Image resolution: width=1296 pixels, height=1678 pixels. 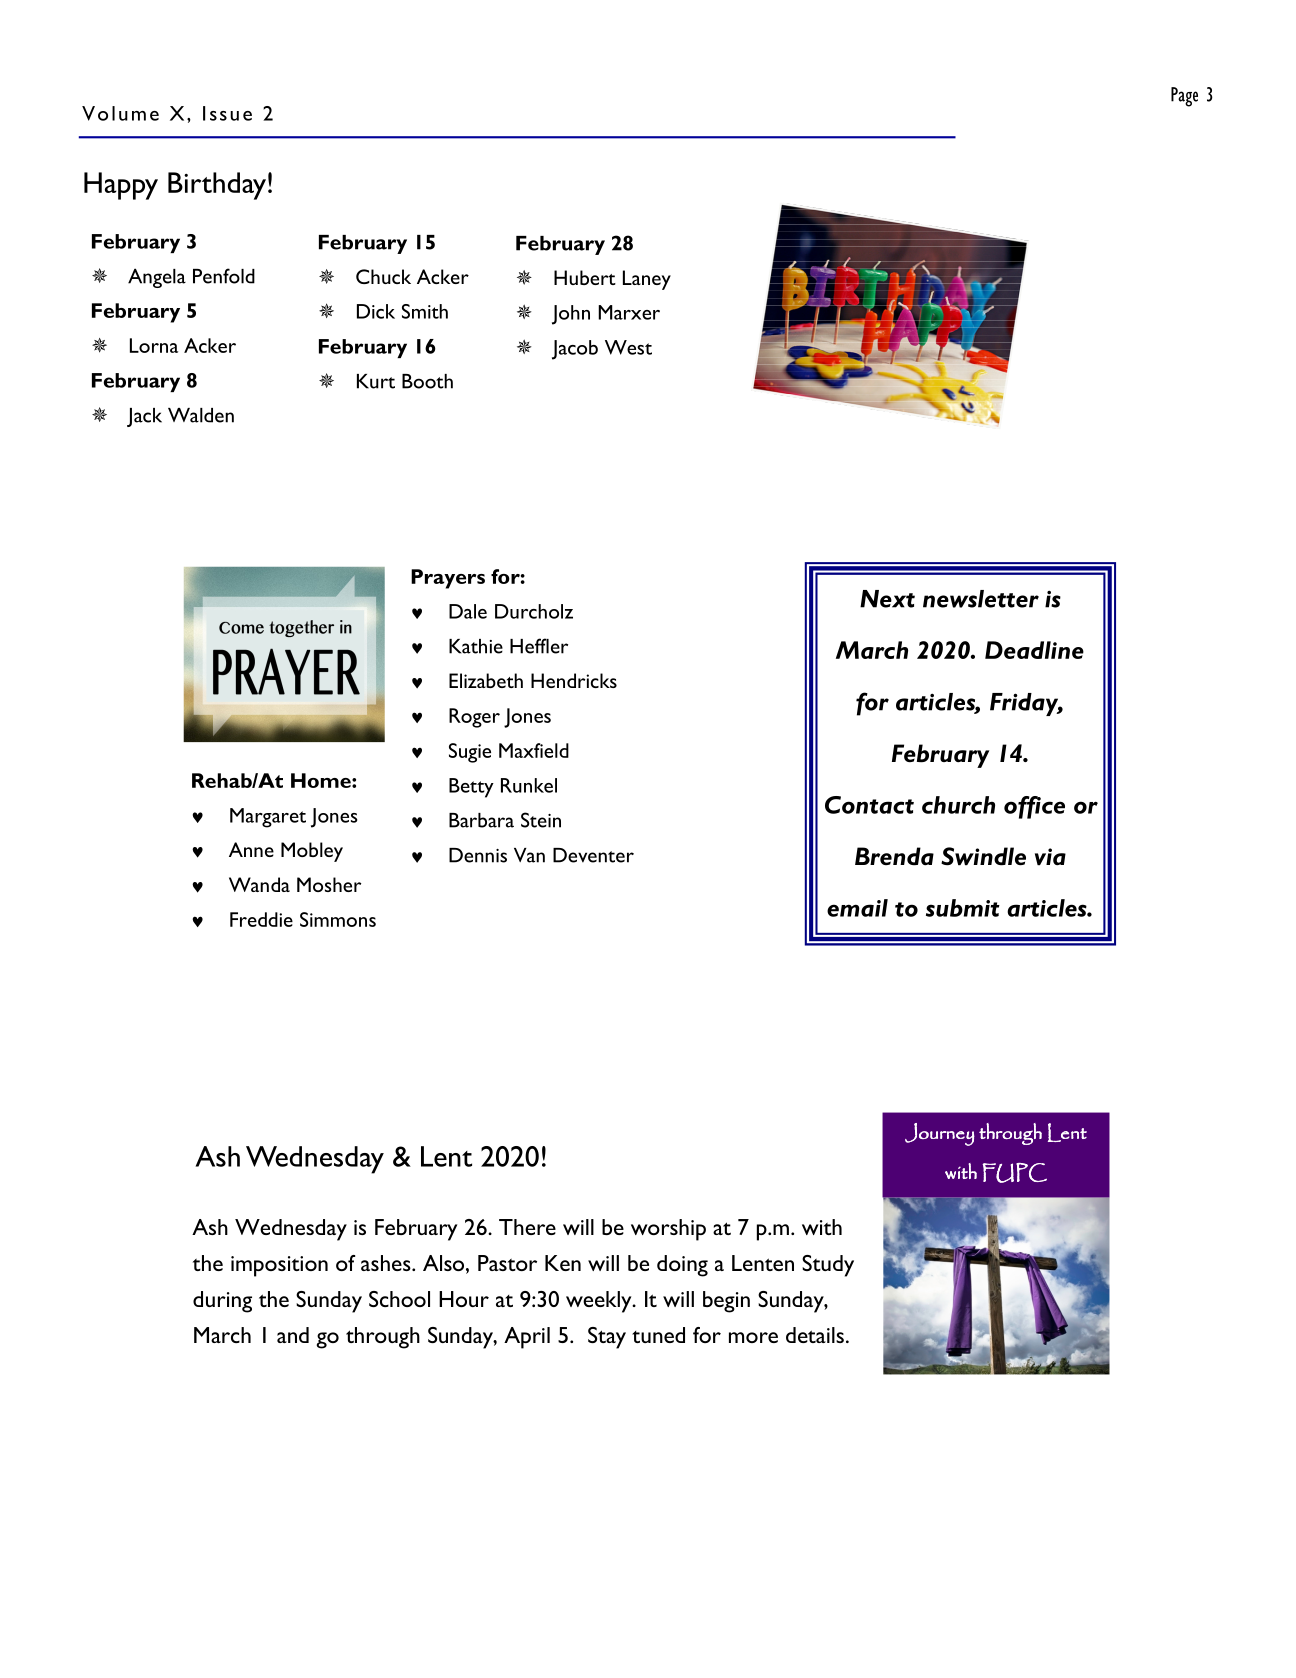 What do you see at coordinates (222, 1302) in the image?
I see `during` at bounding box center [222, 1302].
